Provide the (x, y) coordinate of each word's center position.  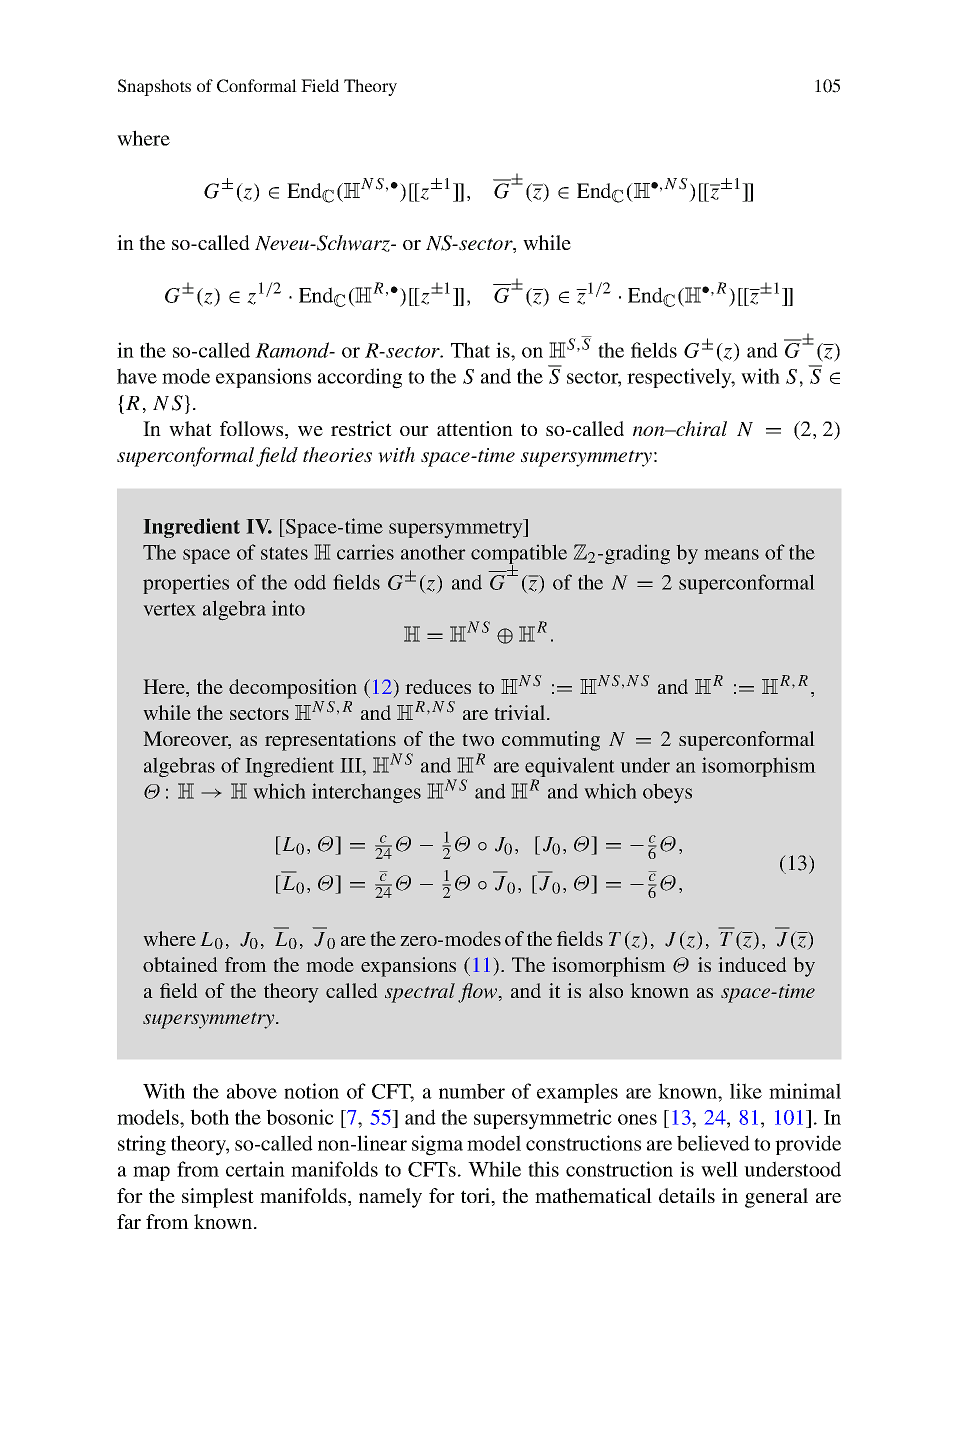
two (478, 739)
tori (477, 1197)
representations (330, 742)
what (190, 428)
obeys (667, 793)
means (731, 554)
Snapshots (154, 87)
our (414, 431)
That (470, 350)
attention (475, 428)
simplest (218, 1198)
